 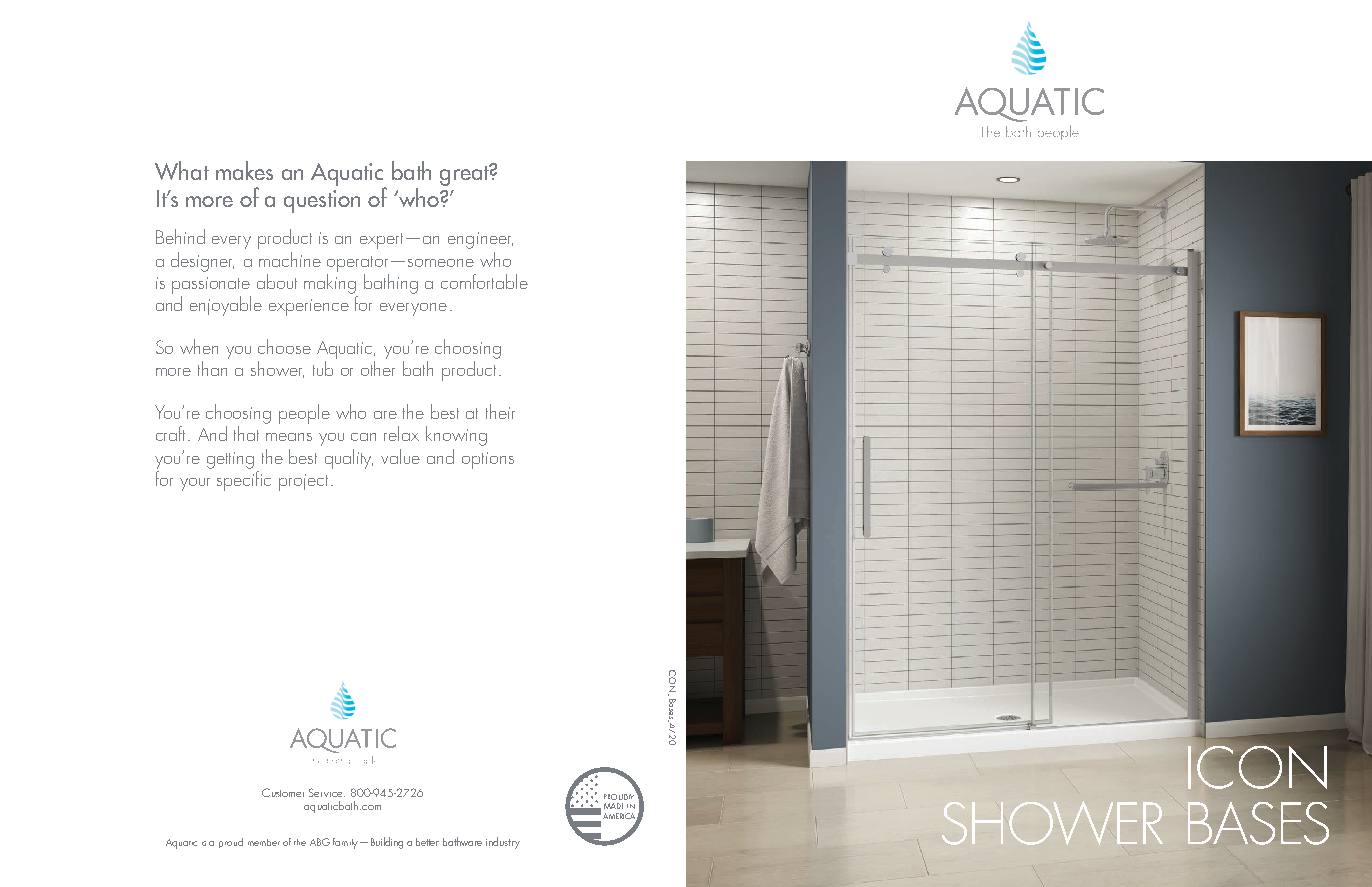 I want to click on question, so click(x=322, y=201).
